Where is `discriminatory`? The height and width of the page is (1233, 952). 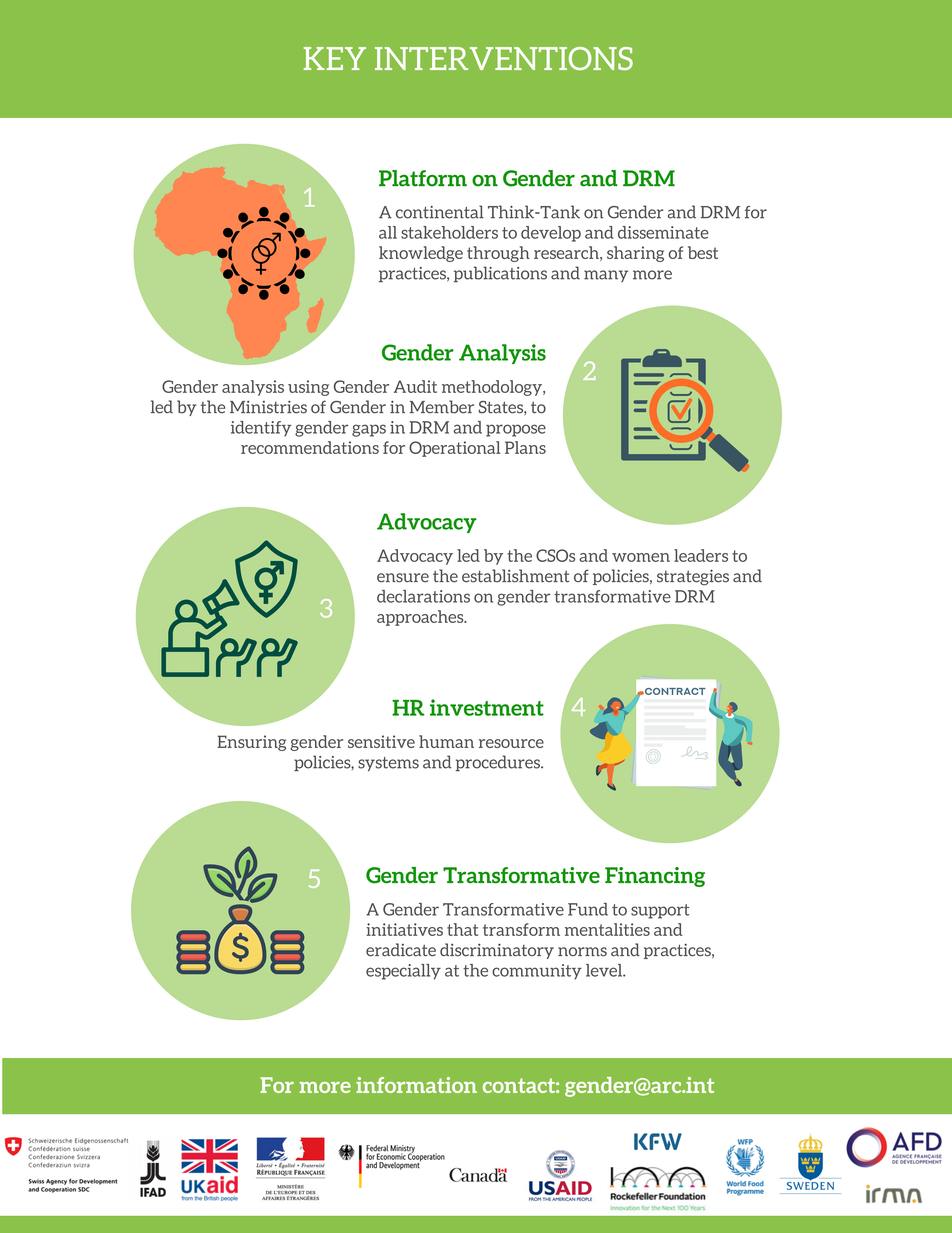 discriminatory is located at coordinates (497, 951).
